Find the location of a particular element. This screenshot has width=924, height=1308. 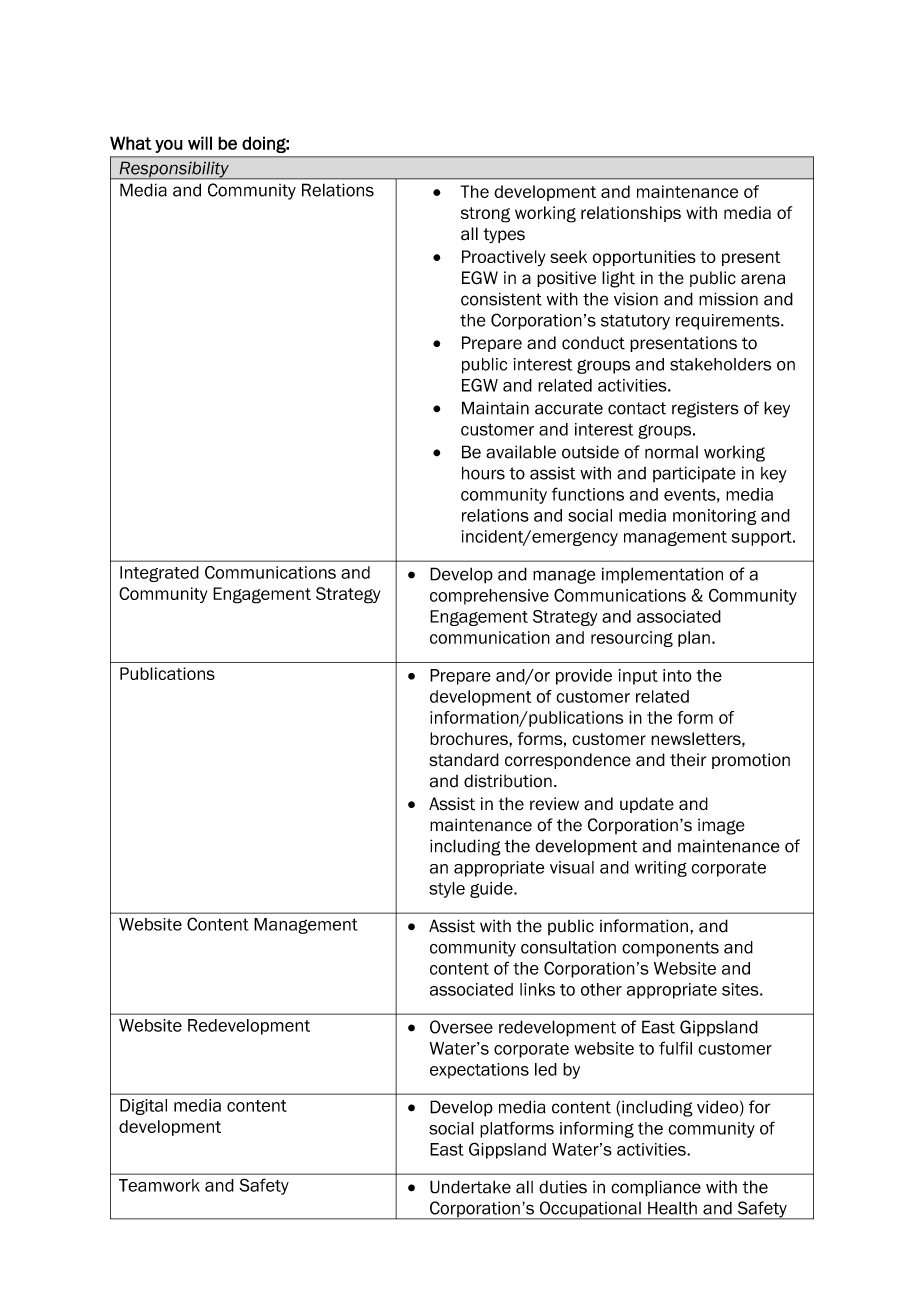

into is located at coordinates (677, 675).
